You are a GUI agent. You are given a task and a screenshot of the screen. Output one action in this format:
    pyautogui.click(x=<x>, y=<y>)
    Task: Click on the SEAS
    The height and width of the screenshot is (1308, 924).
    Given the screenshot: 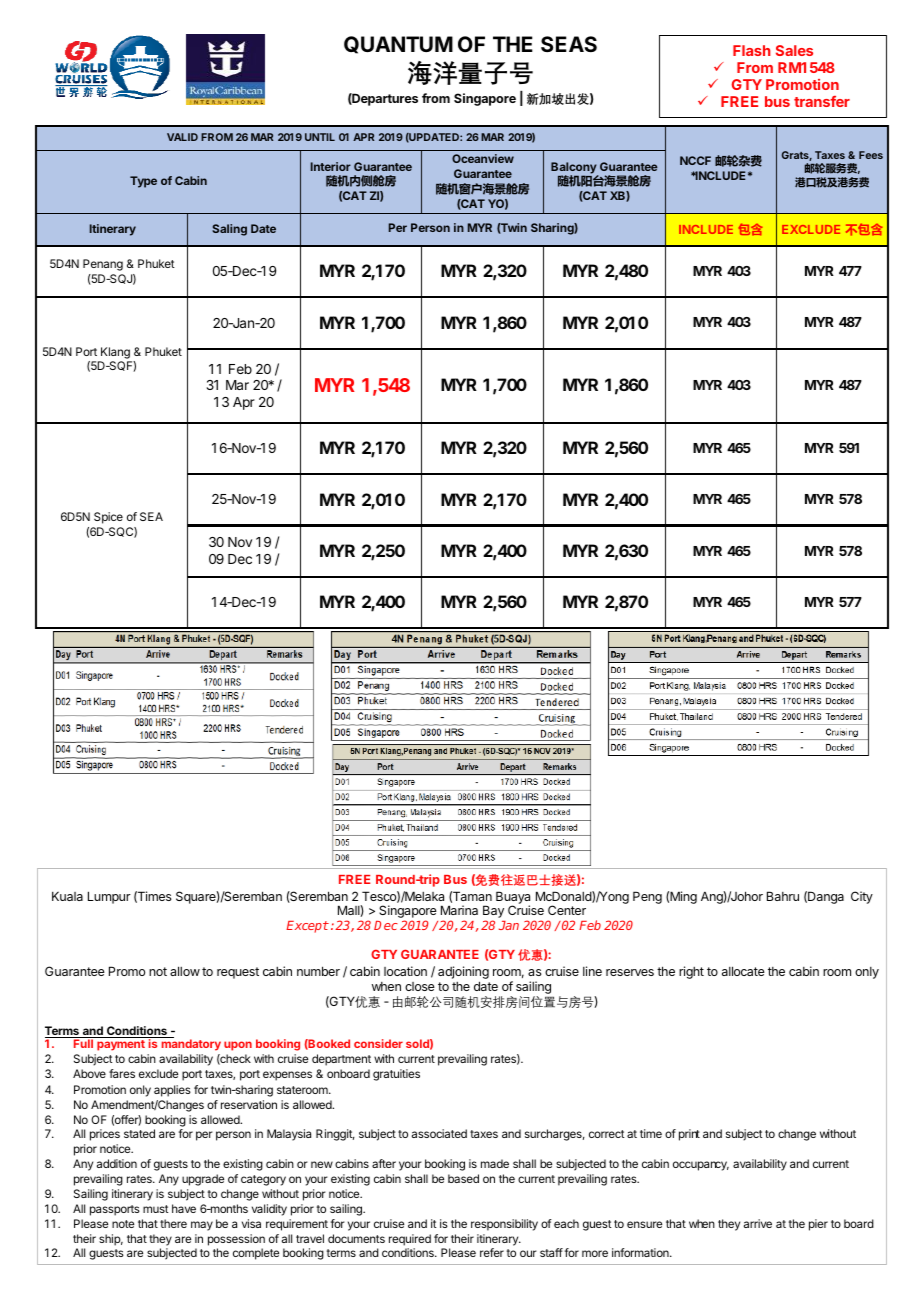 What is the action you would take?
    pyautogui.click(x=569, y=44)
